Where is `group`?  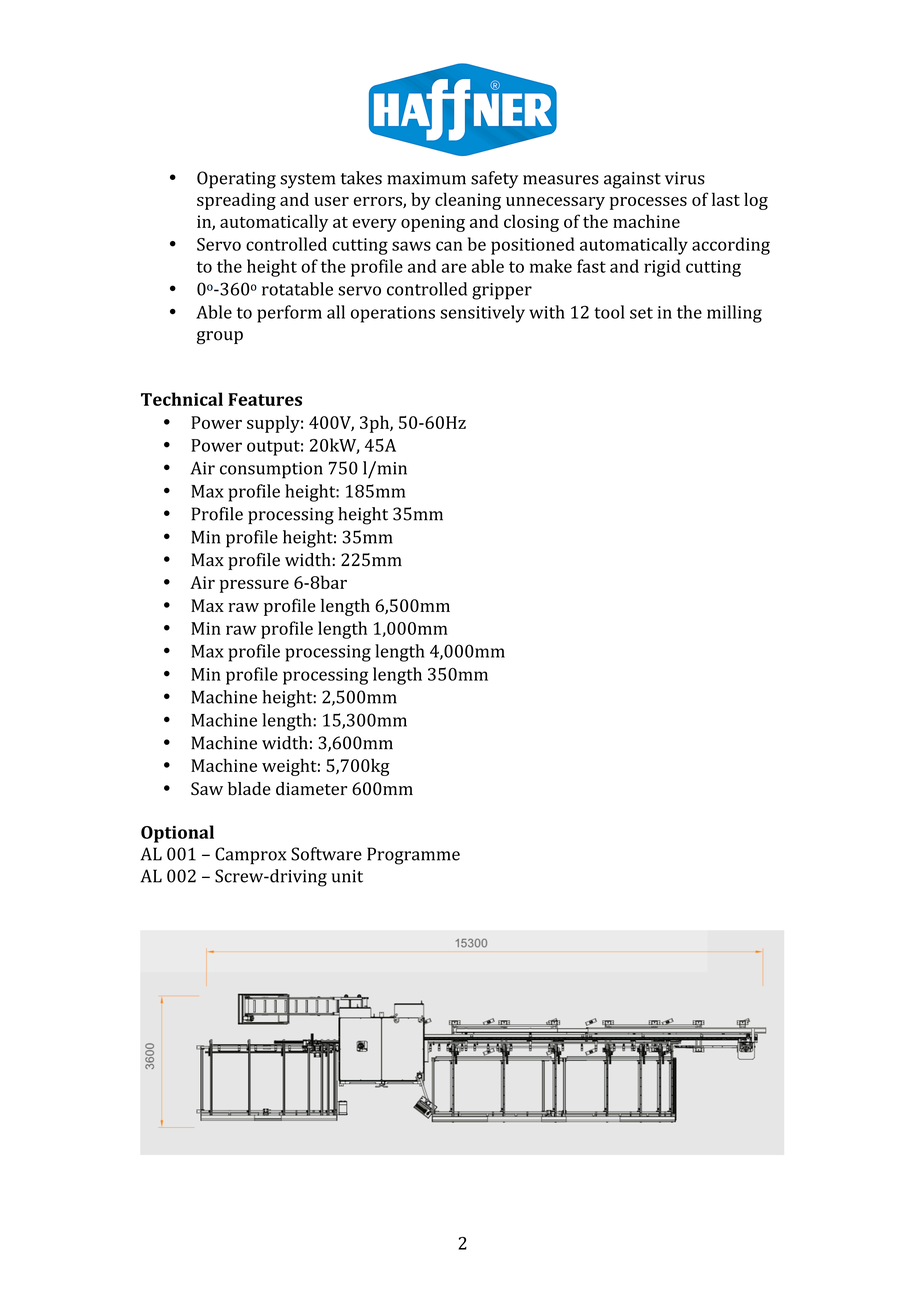
group is located at coordinates (220, 338).
